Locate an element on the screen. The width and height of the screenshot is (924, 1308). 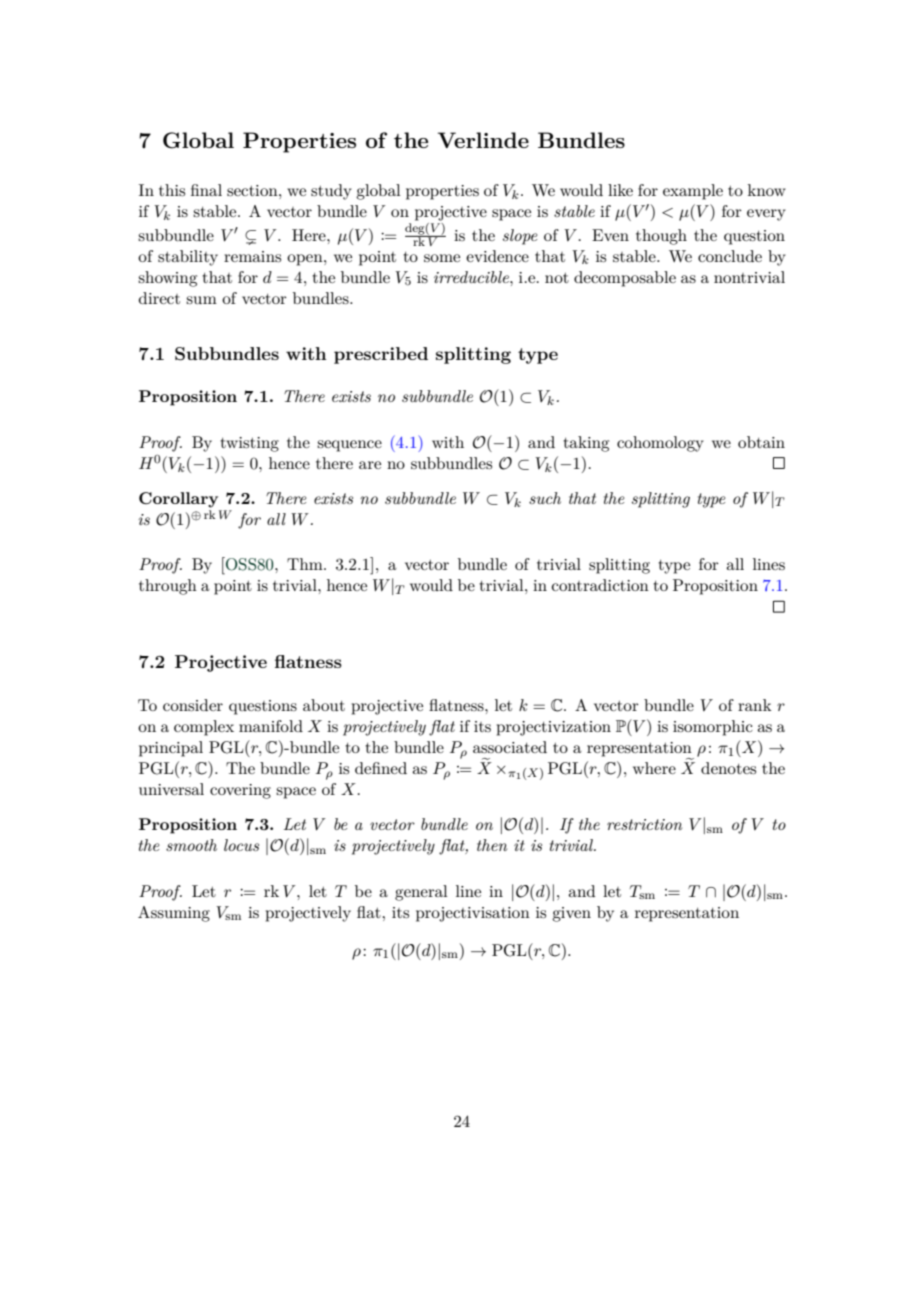
general is located at coordinates (421, 893).
